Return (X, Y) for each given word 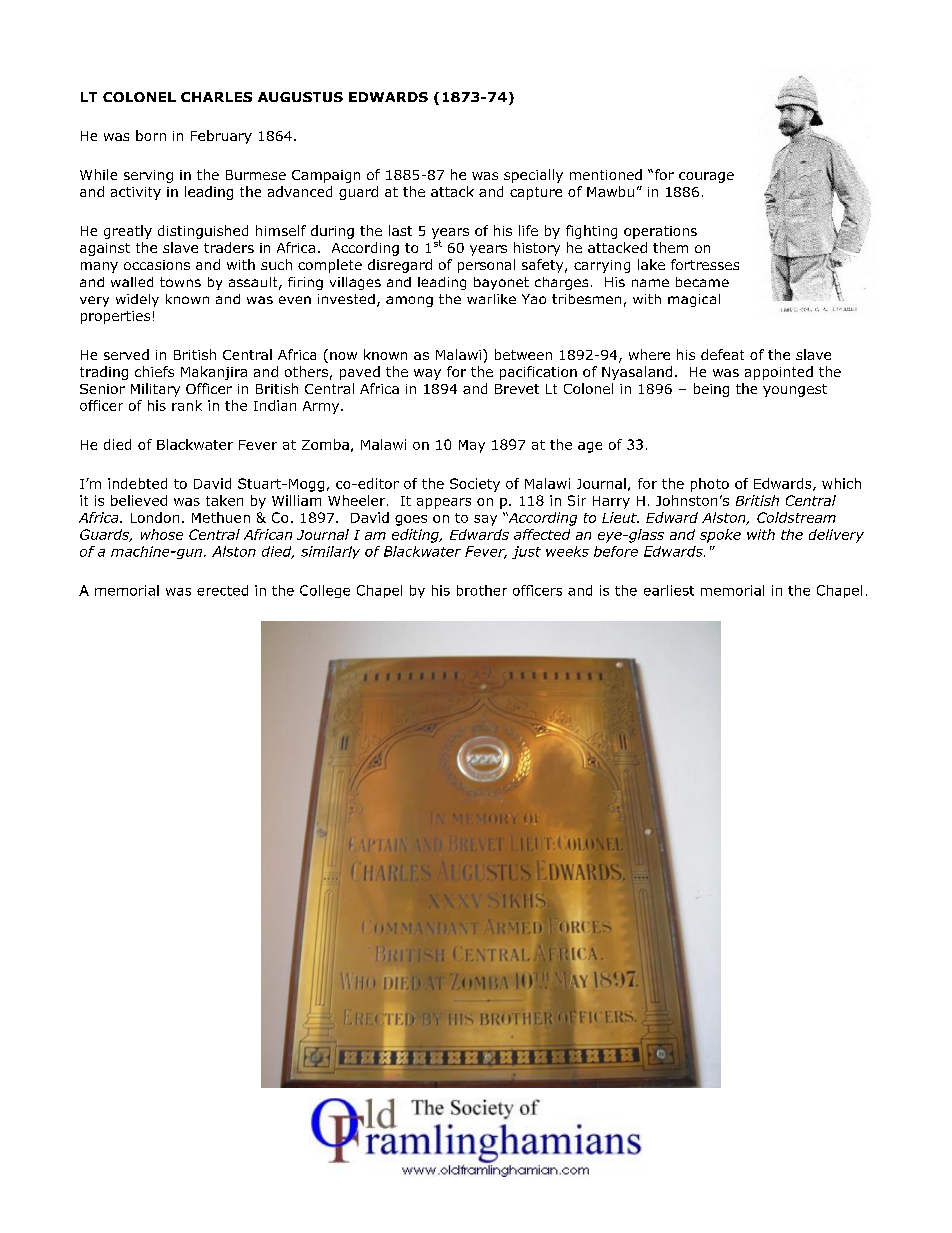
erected (222, 590)
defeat (722, 354)
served (126, 354)
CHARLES (216, 97)
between (523, 354)
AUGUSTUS (300, 97)
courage (706, 177)
